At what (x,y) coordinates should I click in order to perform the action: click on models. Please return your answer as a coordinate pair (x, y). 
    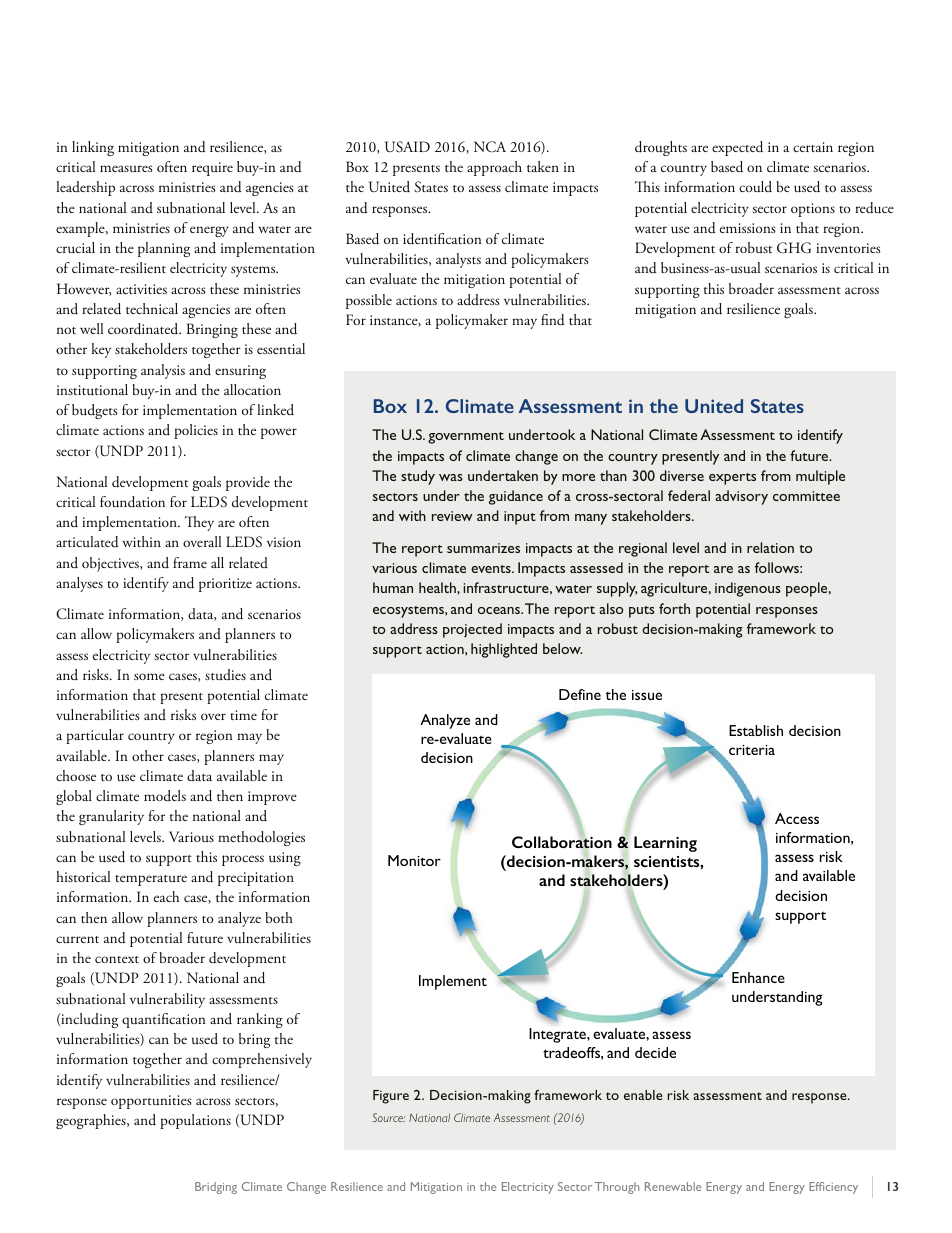
    Looking at the image, I should click on (165, 796).
